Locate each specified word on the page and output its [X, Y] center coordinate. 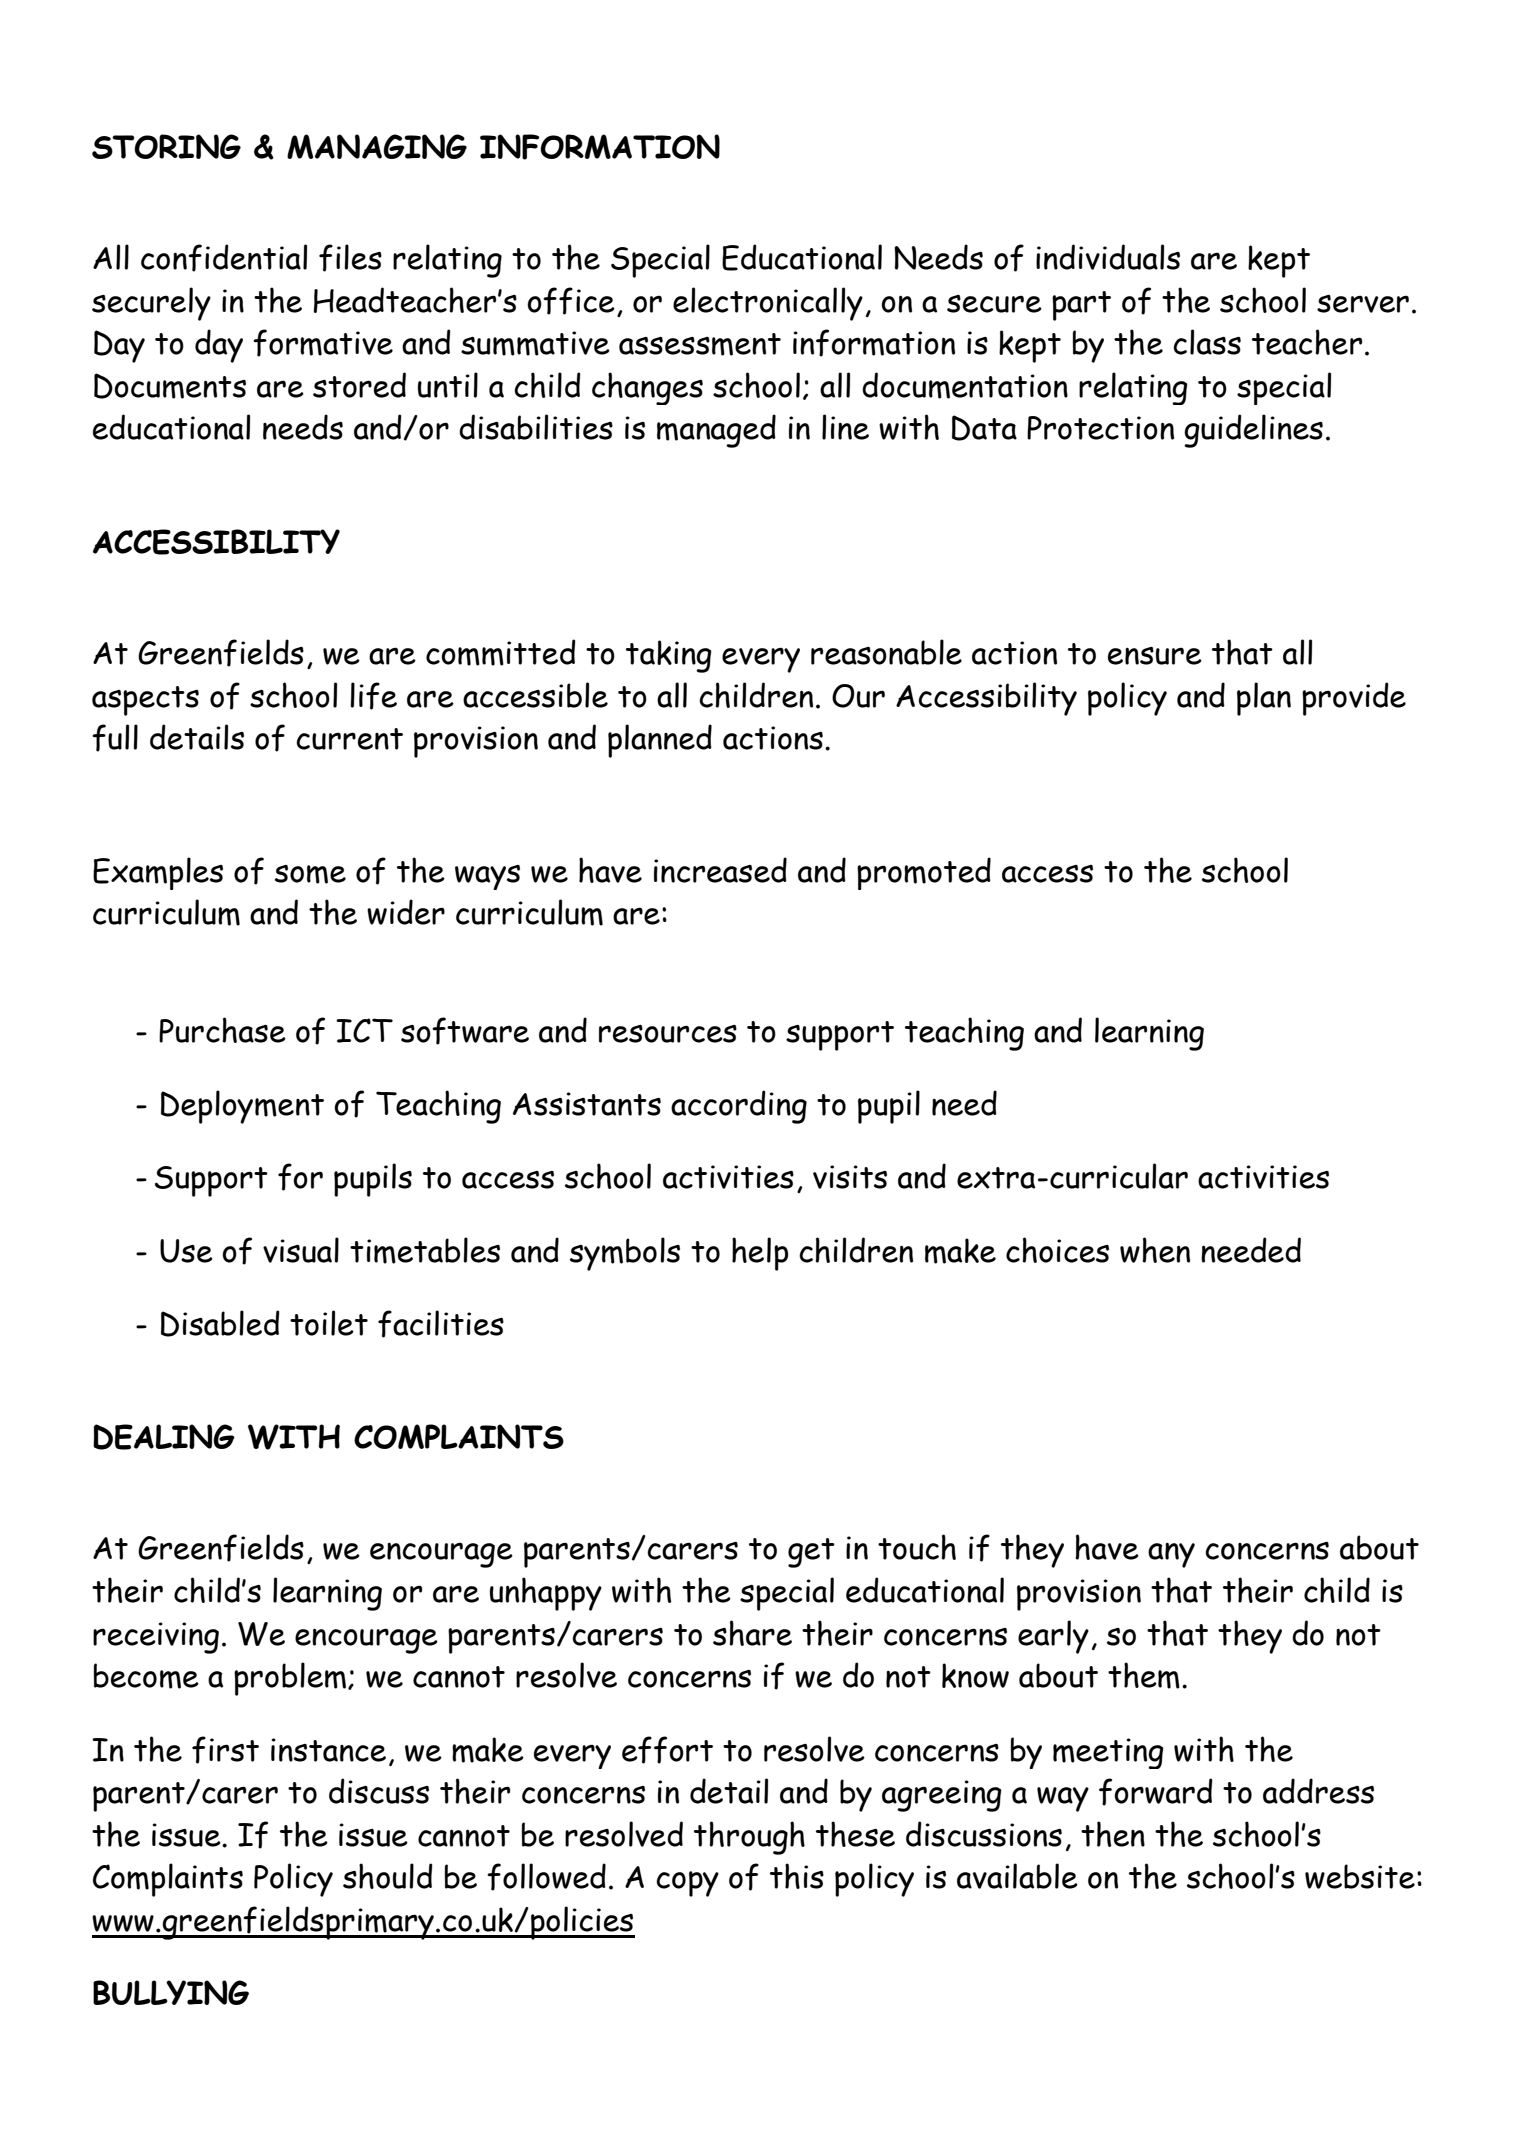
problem [290, 1679]
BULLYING [171, 1992]
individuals [1108, 257]
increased [720, 870]
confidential [224, 258]
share [752, 1633]
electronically [768, 304]
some [310, 874]
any [1171, 1555]
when [1155, 1250]
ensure [1155, 656]
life [373, 696]
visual [301, 1250]
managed [716, 431]
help [760, 1254]
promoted [924, 873]
